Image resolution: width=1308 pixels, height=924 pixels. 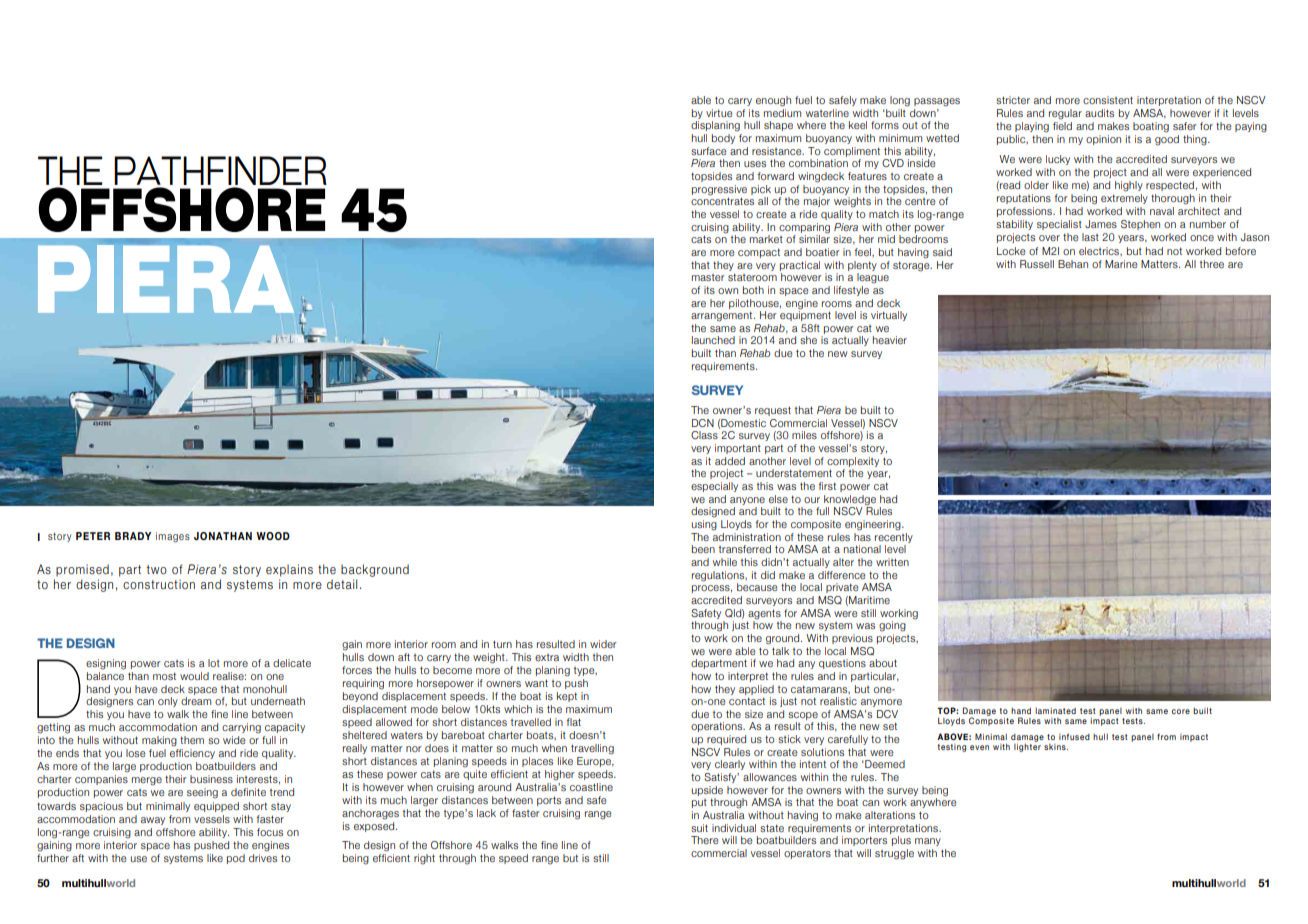 What do you see at coordinates (1055, 711) in the screenshot?
I see `laminated` at bounding box center [1055, 711].
